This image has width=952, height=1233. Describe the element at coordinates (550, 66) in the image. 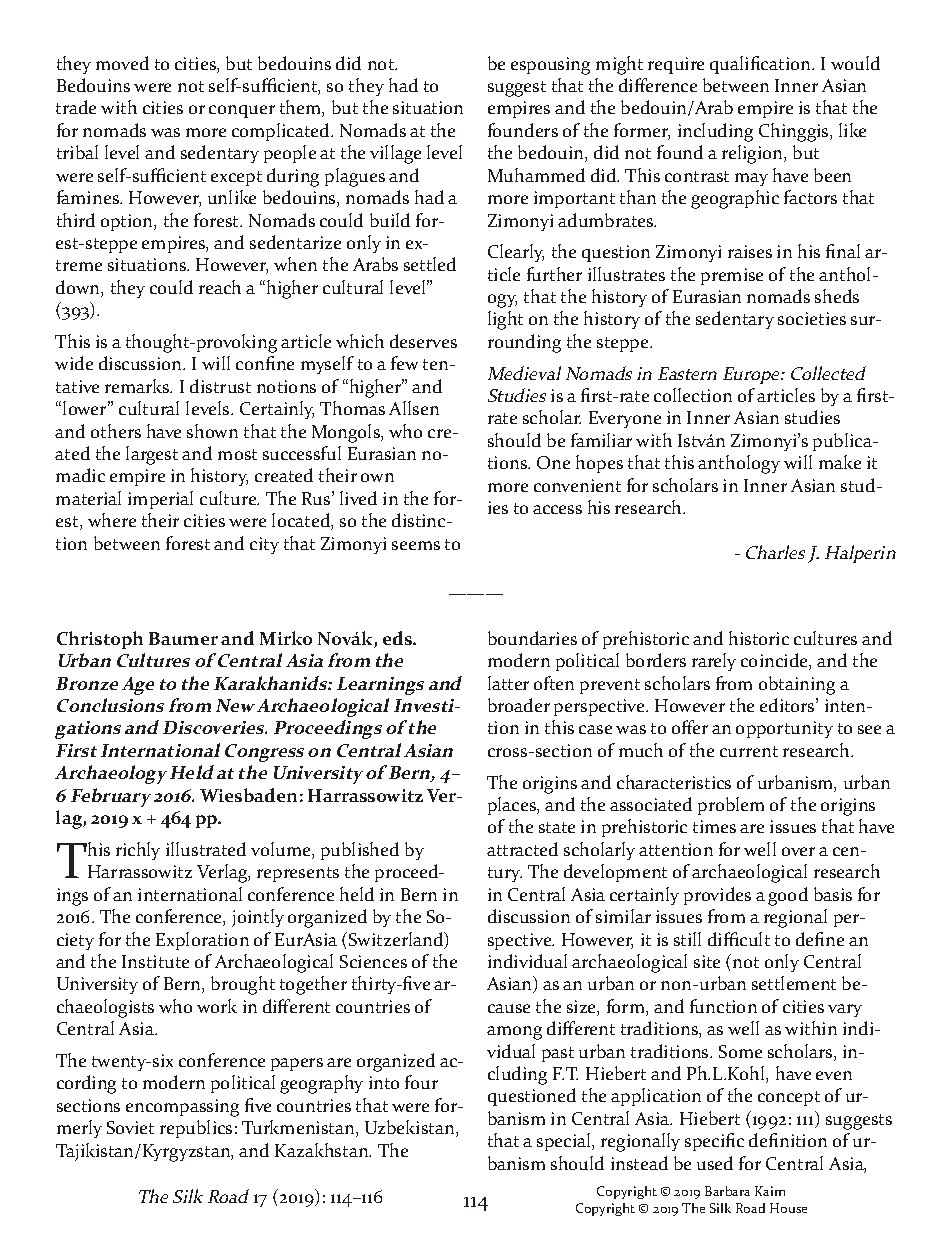

I see `espousing` at that location.
